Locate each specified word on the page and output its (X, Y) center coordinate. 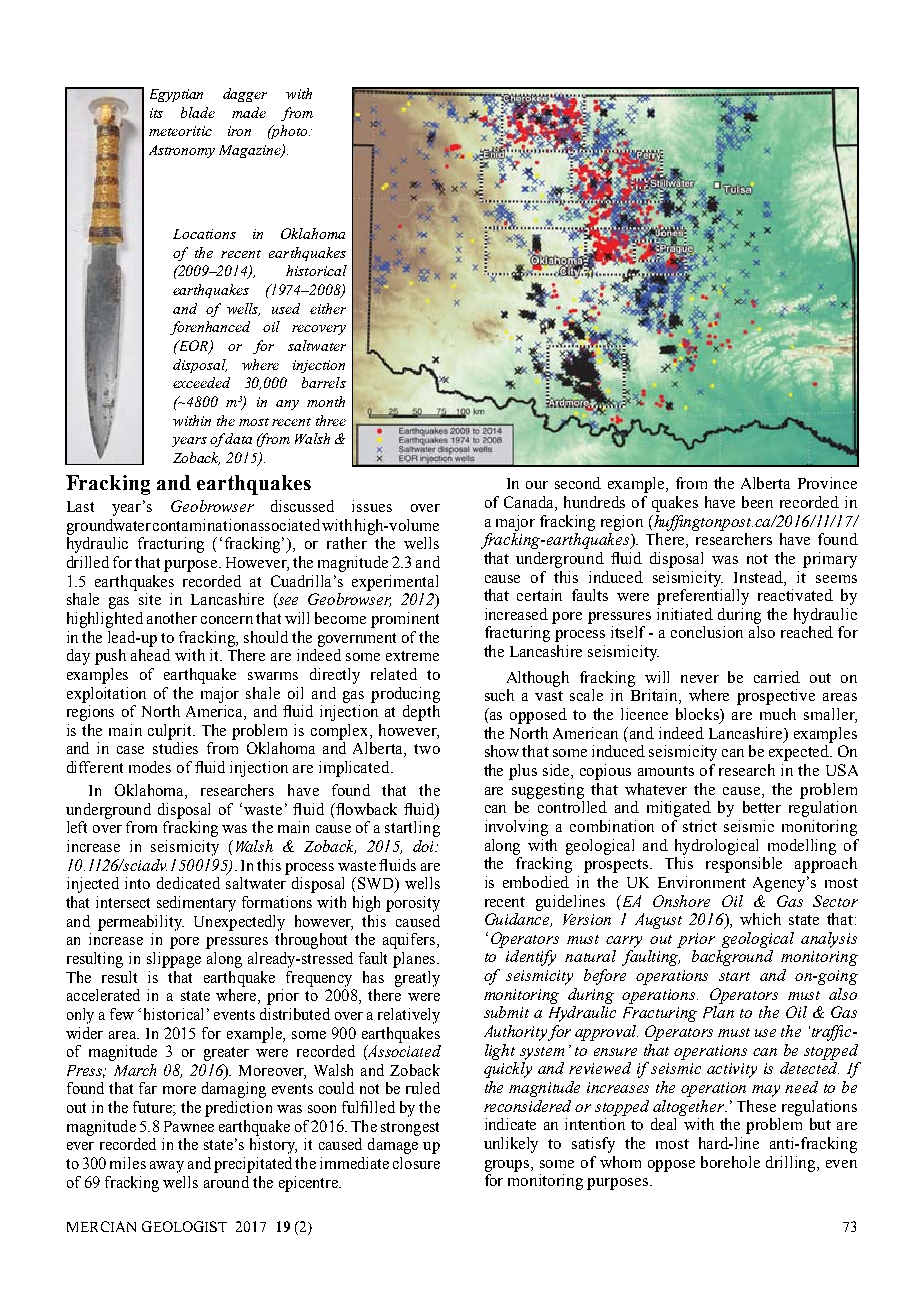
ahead (150, 655)
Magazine (251, 151)
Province (827, 483)
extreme (412, 656)
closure (416, 1163)
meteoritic (180, 131)
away (167, 1167)
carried (777, 677)
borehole (730, 1162)
